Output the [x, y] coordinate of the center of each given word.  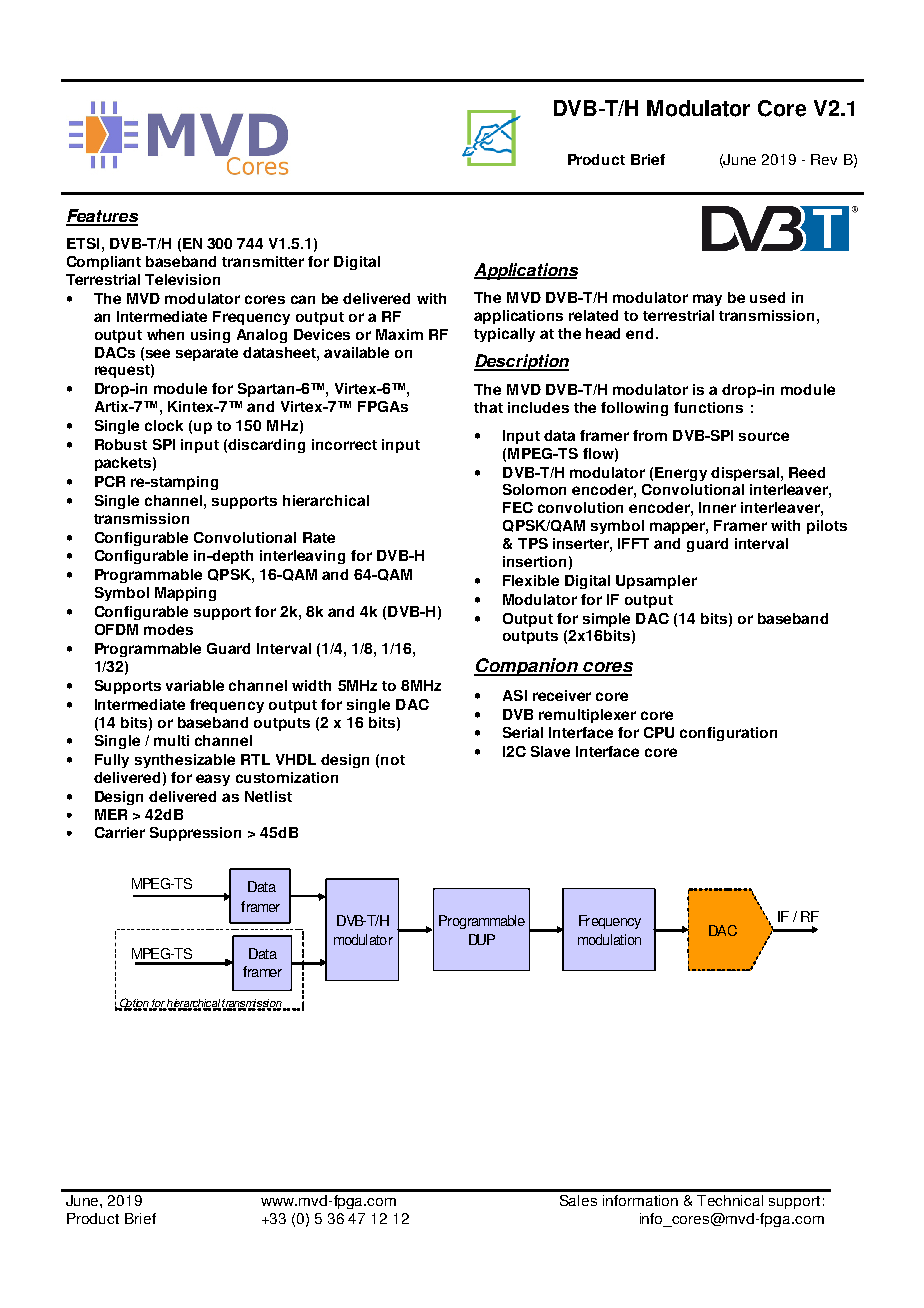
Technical [730, 1200]
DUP [482, 939]
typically [504, 335]
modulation [609, 939]
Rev [824, 159]
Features [102, 217]
